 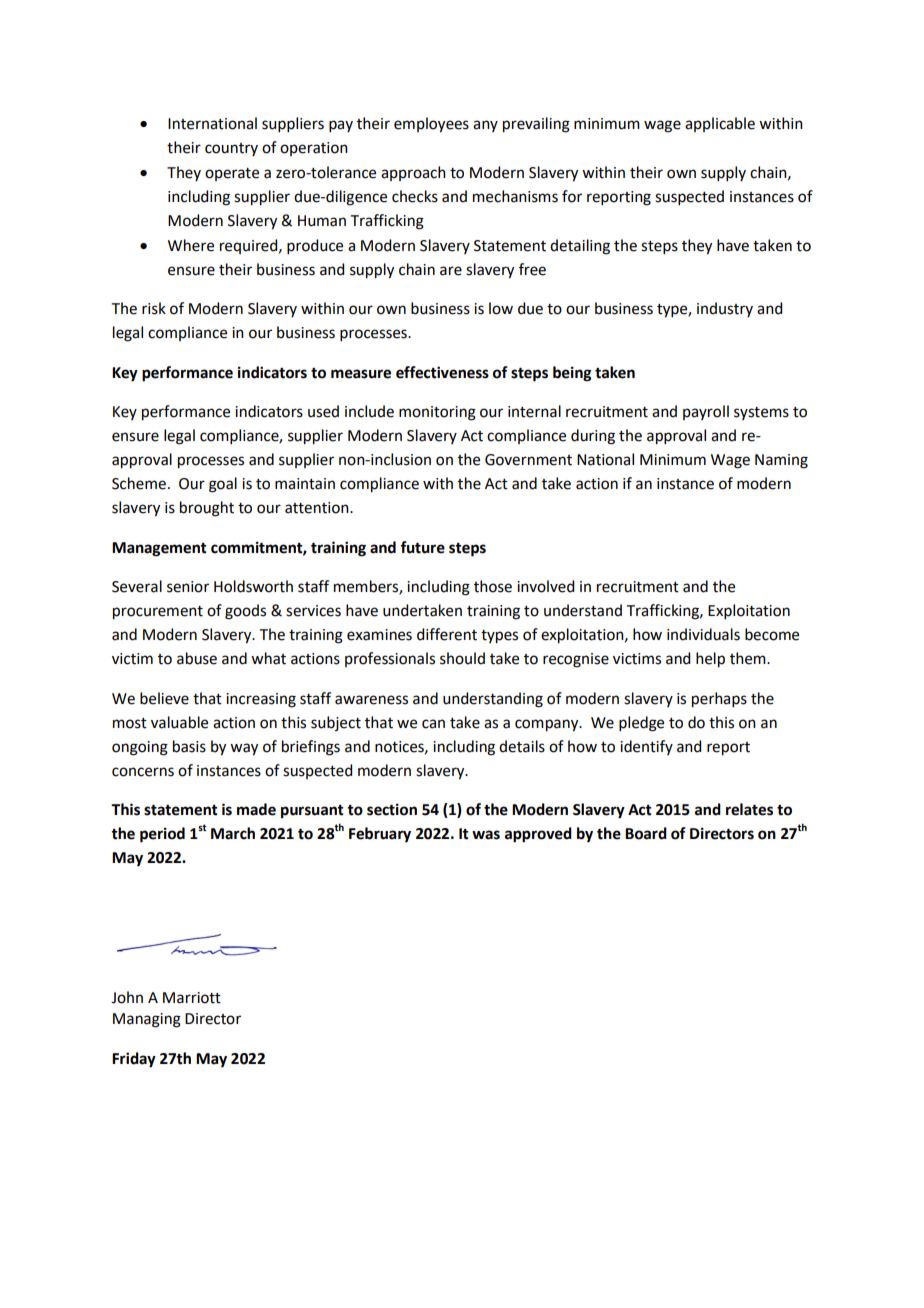 What do you see at coordinates (437, 413) in the screenshot?
I see `monitoring` at bounding box center [437, 413].
